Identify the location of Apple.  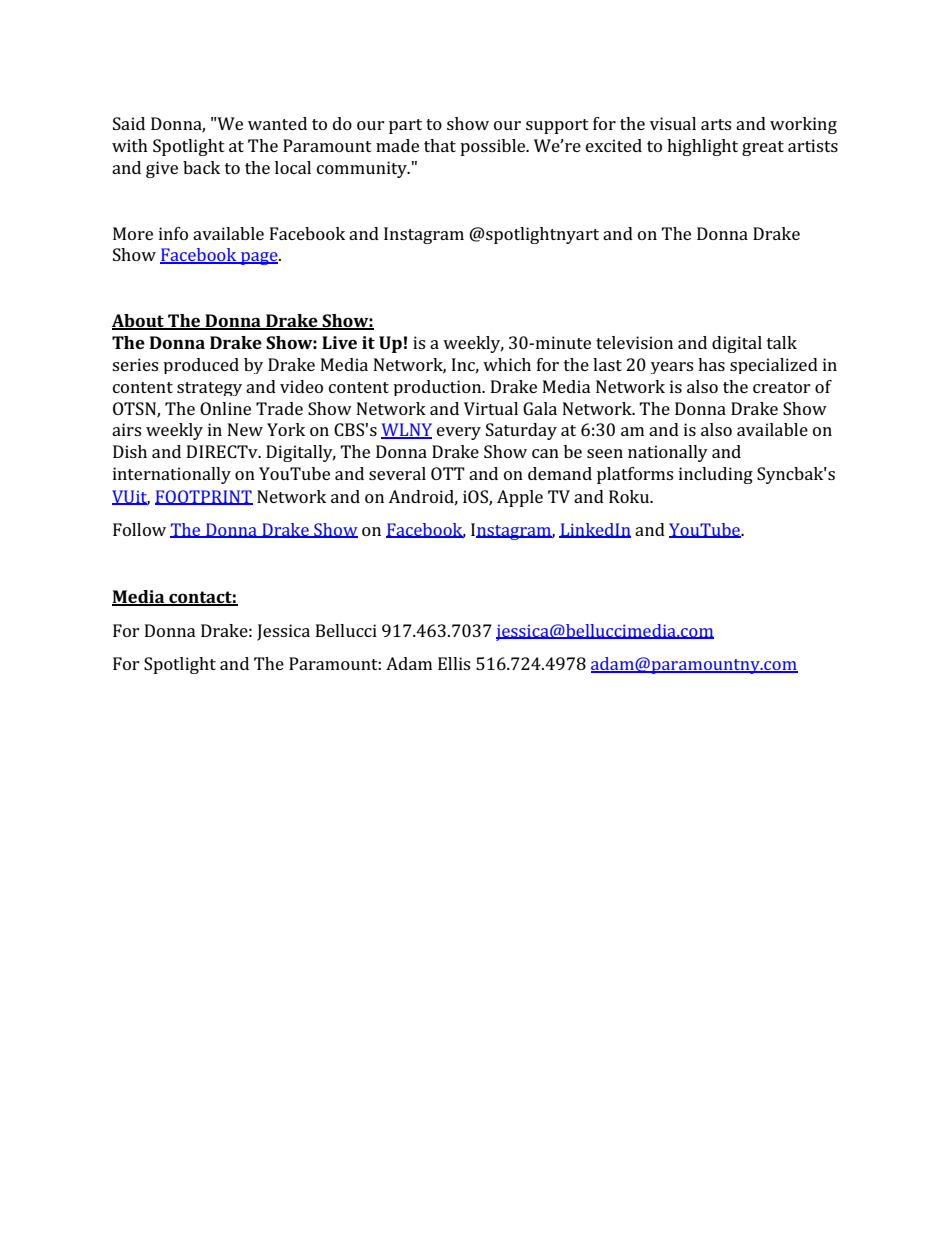
(520, 498).
